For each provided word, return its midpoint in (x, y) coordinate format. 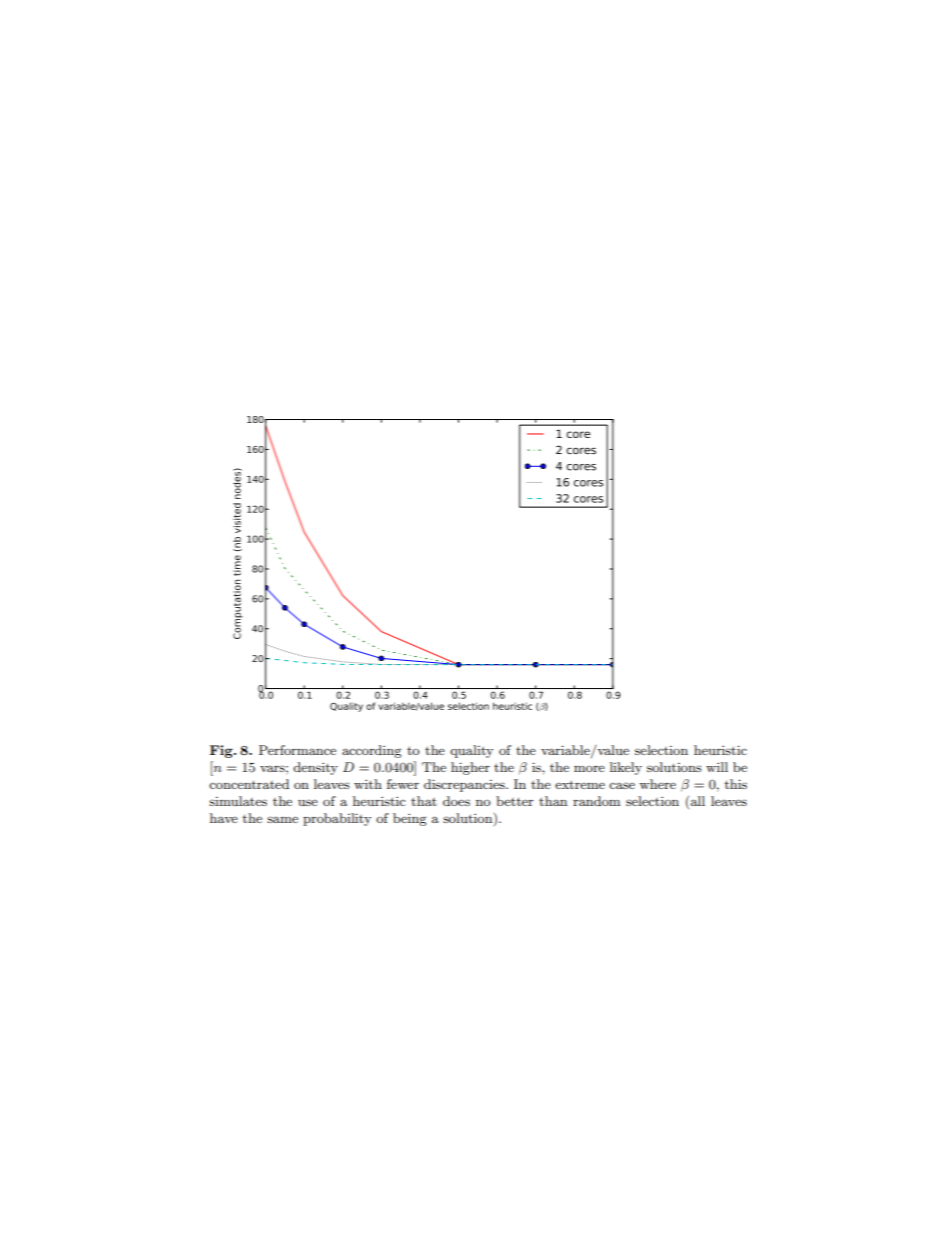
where (657, 784)
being (410, 819)
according (372, 751)
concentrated (249, 784)
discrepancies (465, 785)
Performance (297, 750)
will (717, 767)
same (282, 819)
